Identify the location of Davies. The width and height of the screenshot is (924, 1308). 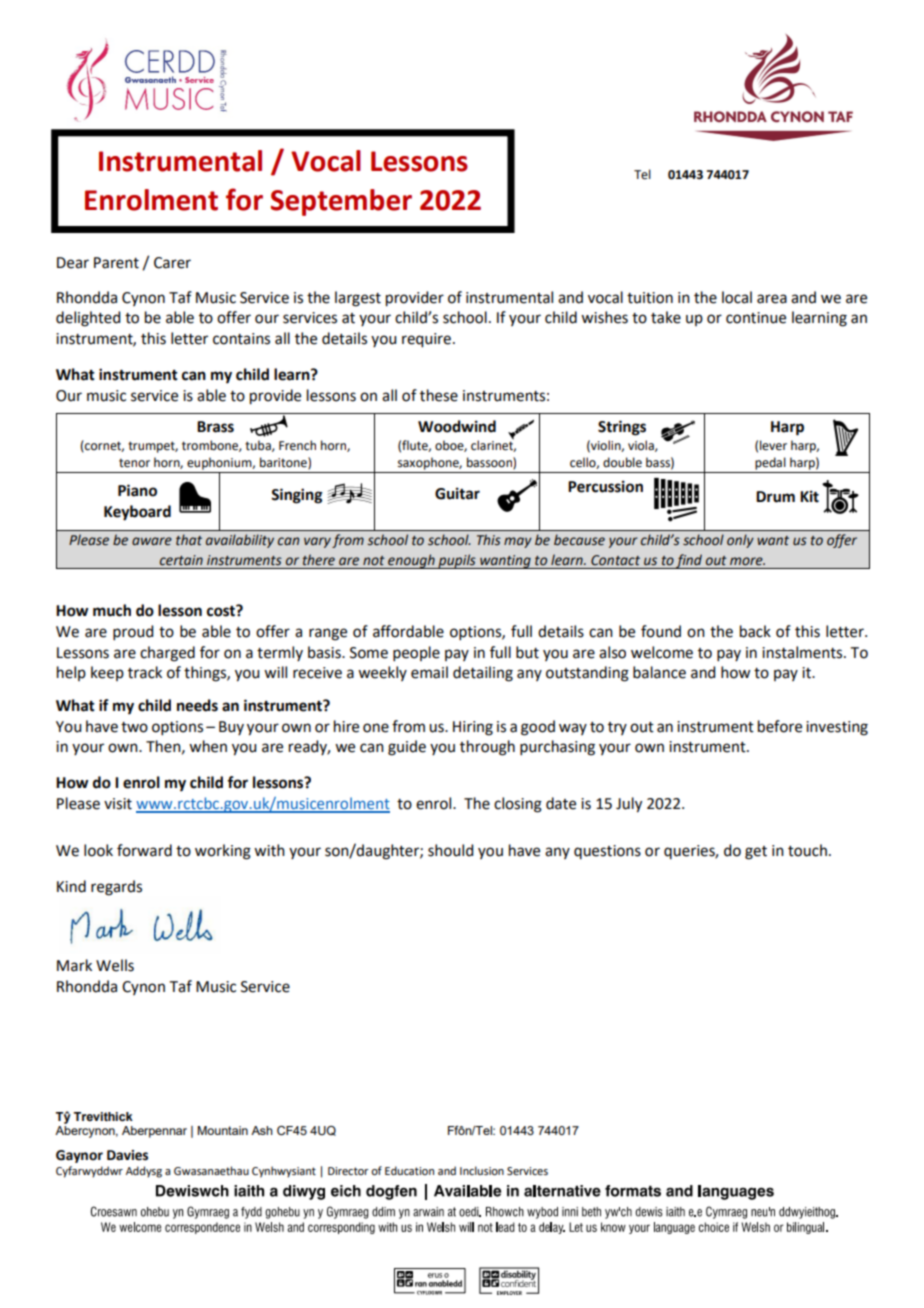
(127, 1155).
